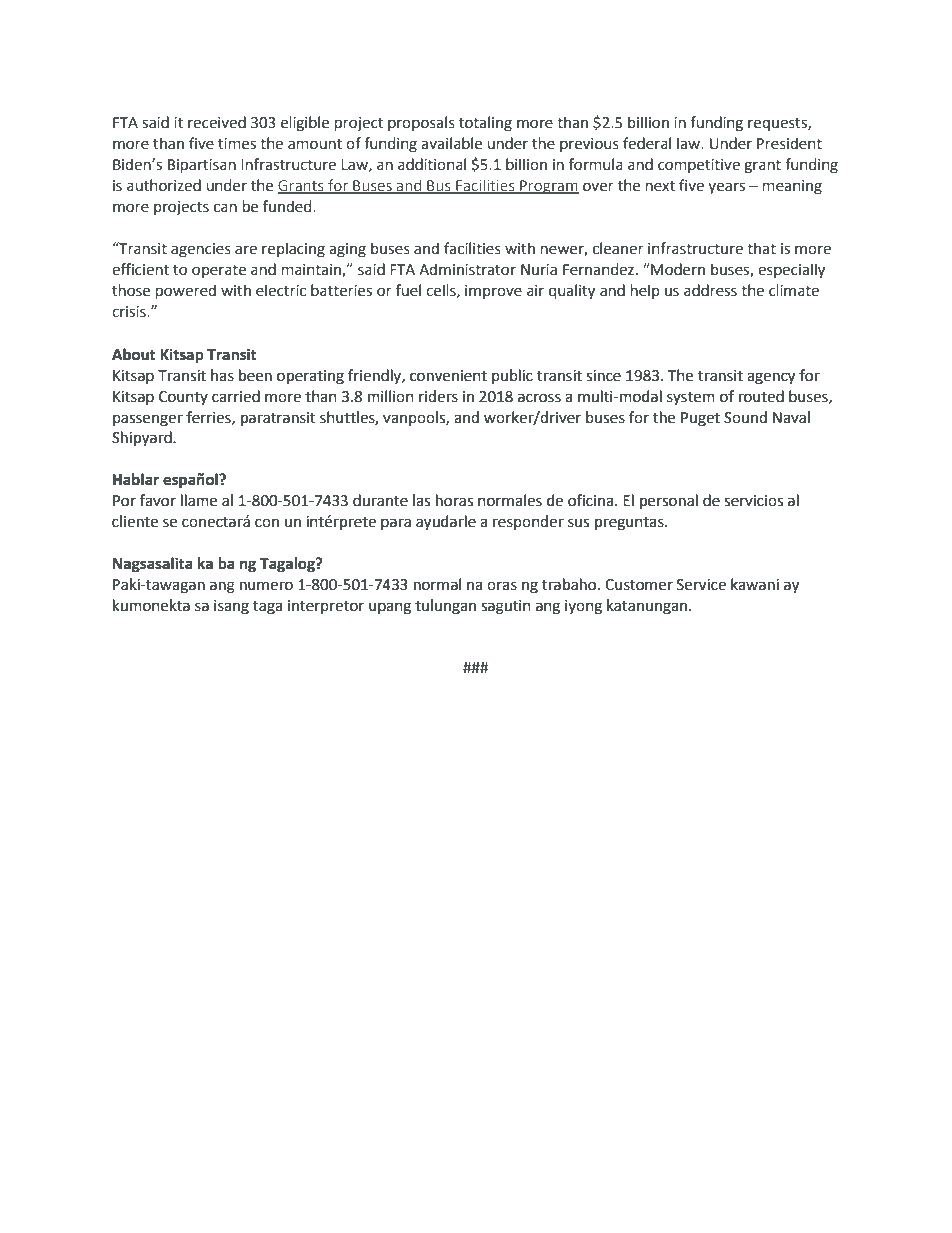  Describe the element at coordinates (438, 396) in the page. I see `riders` at that location.
